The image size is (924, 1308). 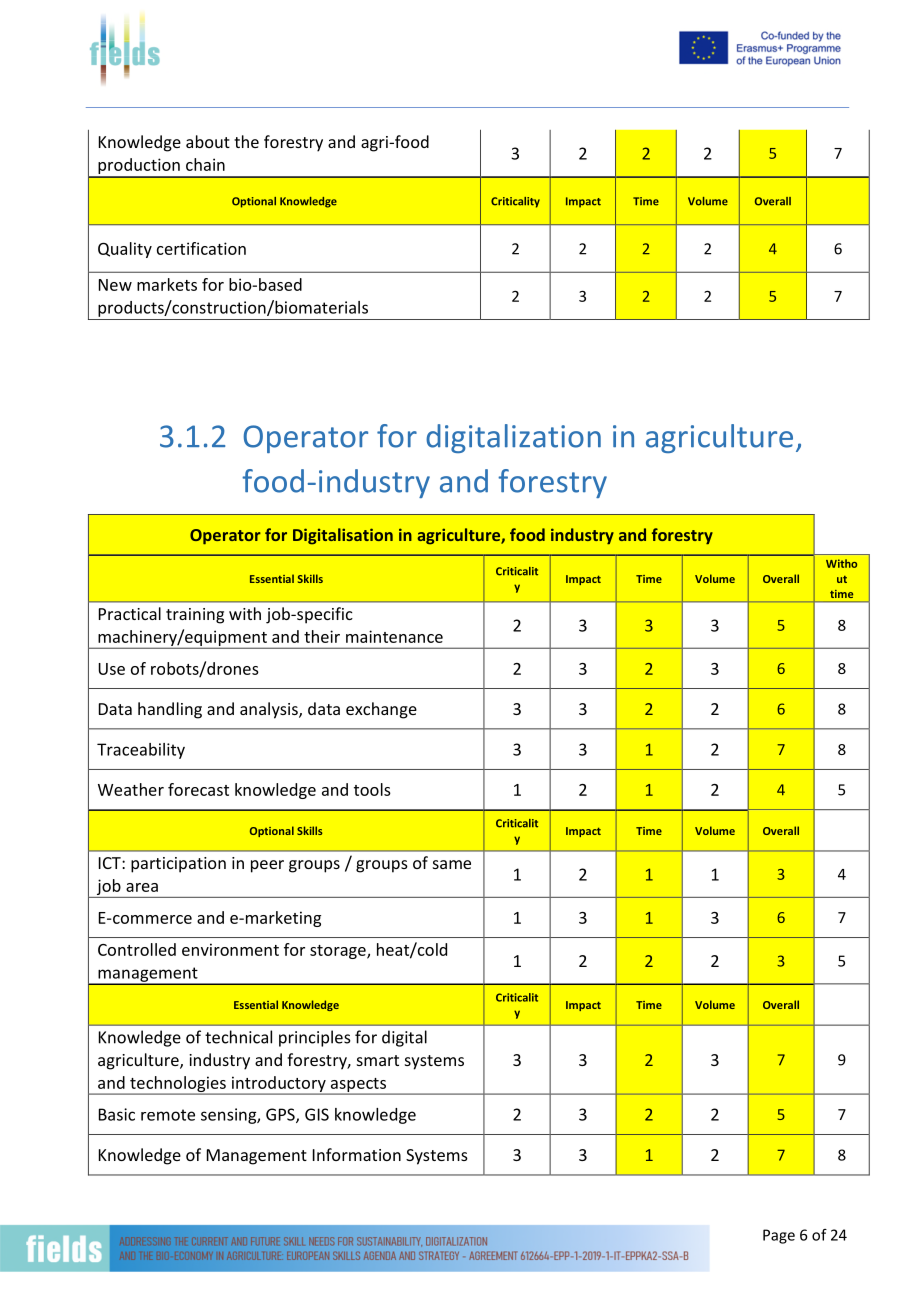 What do you see at coordinates (452, 864) in the screenshot?
I see `same` at bounding box center [452, 864].
